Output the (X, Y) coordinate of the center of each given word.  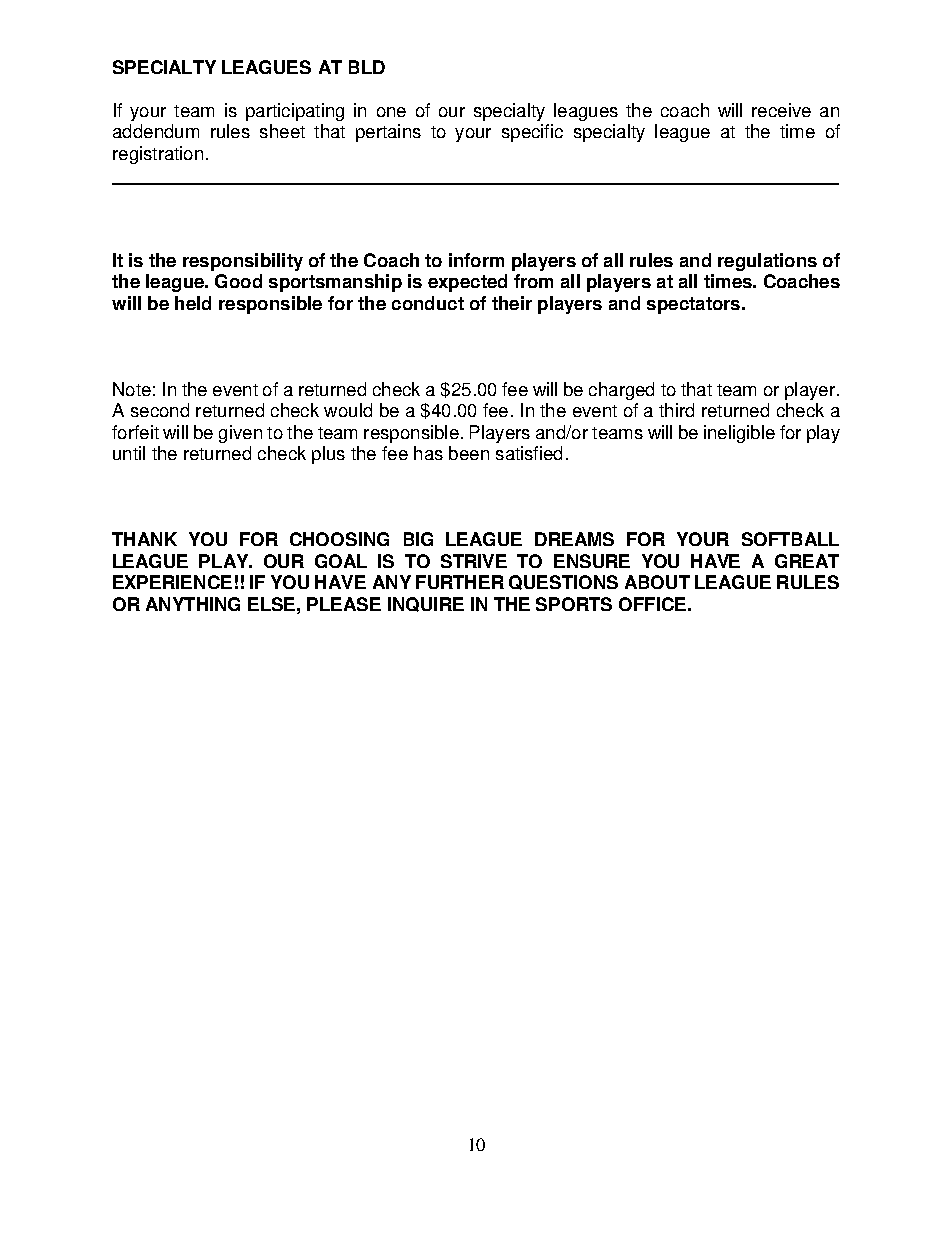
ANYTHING (193, 604)
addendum (156, 131)
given (240, 434)
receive (781, 110)
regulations (767, 262)
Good (238, 281)
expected (467, 283)
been (469, 453)
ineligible (739, 434)
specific (532, 133)
